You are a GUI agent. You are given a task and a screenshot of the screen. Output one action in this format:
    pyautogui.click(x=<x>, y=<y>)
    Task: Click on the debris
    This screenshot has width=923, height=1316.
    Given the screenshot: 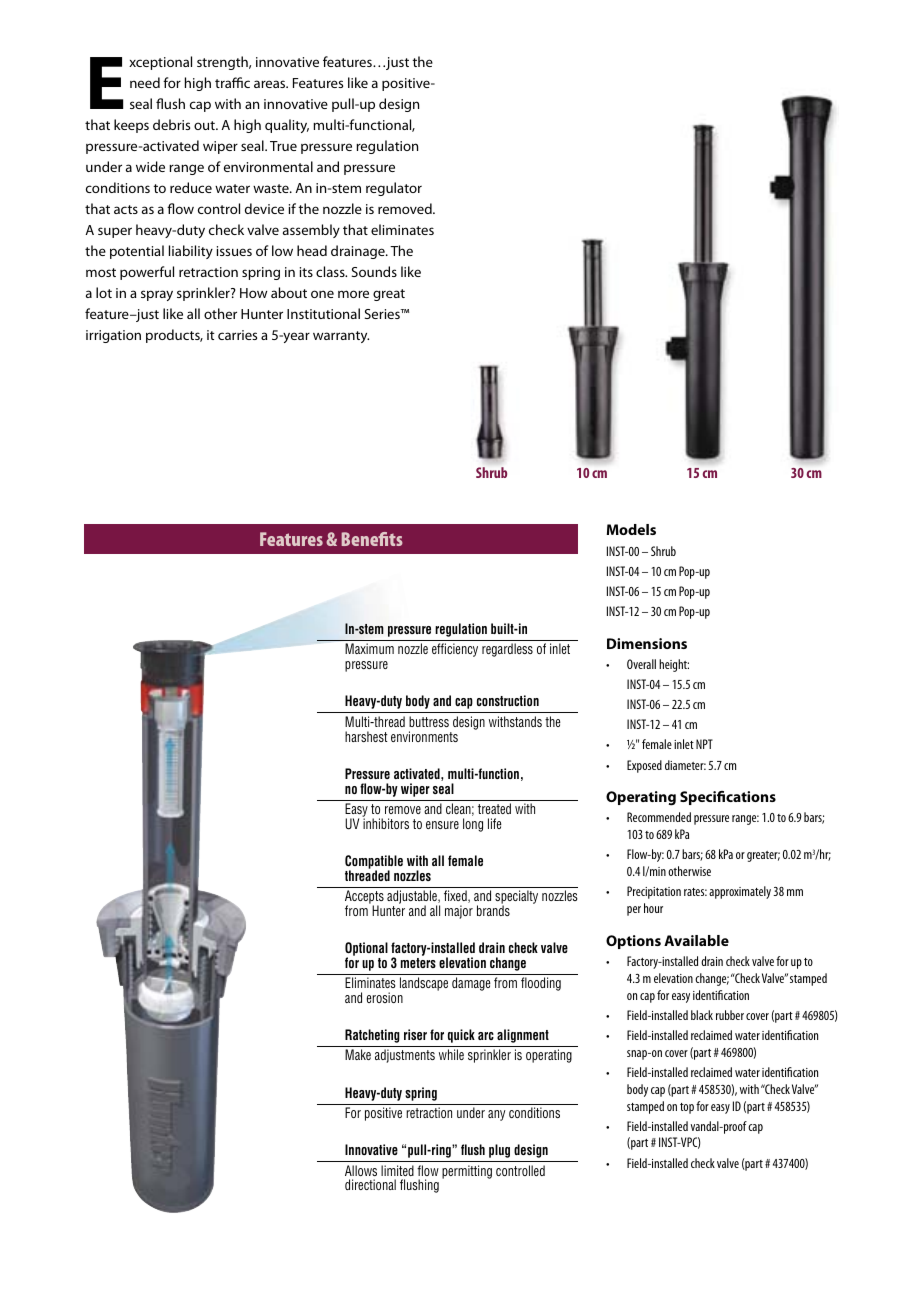 What is the action you would take?
    pyautogui.click(x=171, y=124)
